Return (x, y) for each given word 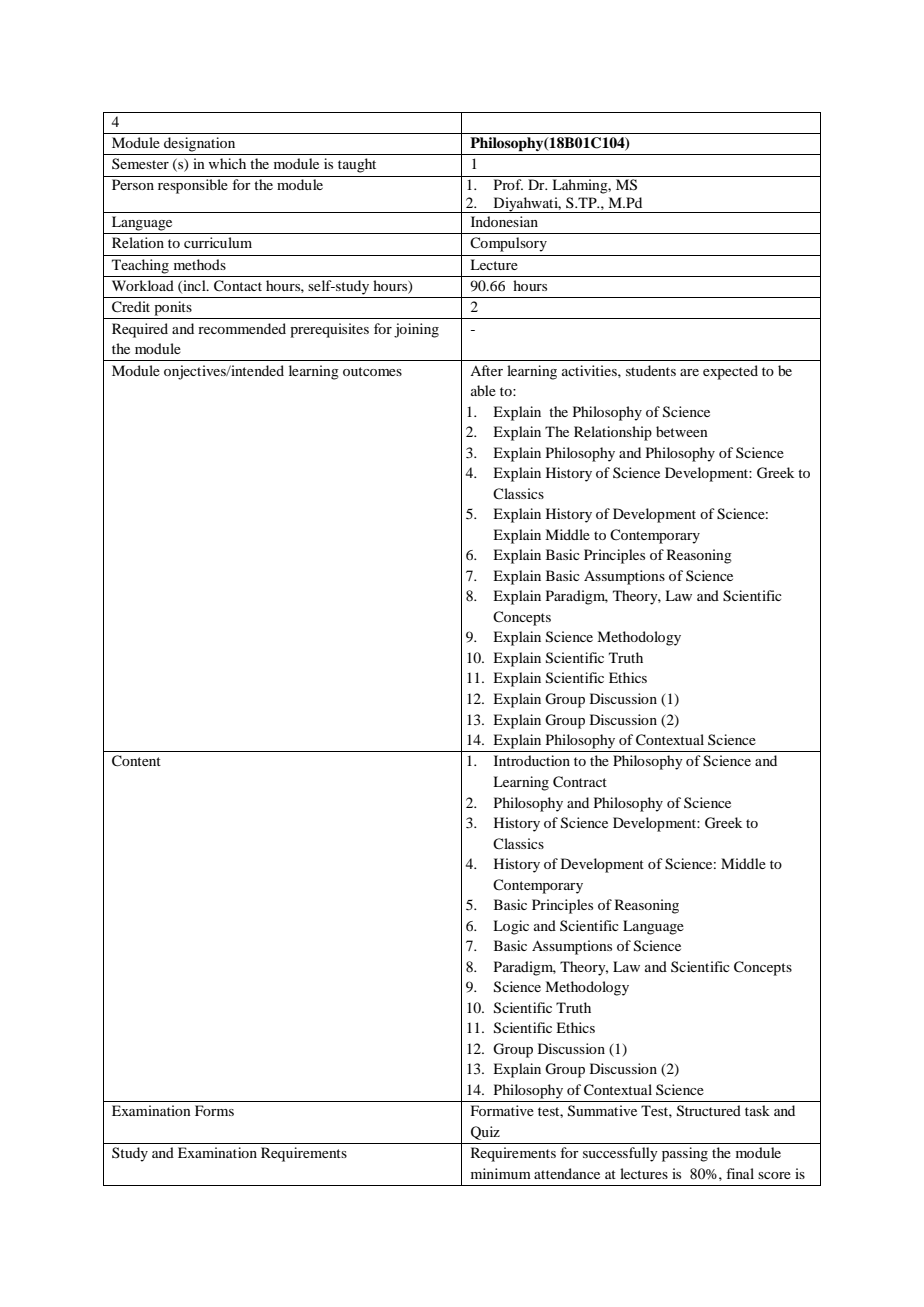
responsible (193, 186)
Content (136, 761)
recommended (242, 328)
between (682, 431)
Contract (580, 782)
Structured (709, 1111)
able (483, 390)
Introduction (532, 760)
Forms (214, 1110)
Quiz (485, 1133)
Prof (508, 184)
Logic (511, 927)
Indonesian (504, 221)
